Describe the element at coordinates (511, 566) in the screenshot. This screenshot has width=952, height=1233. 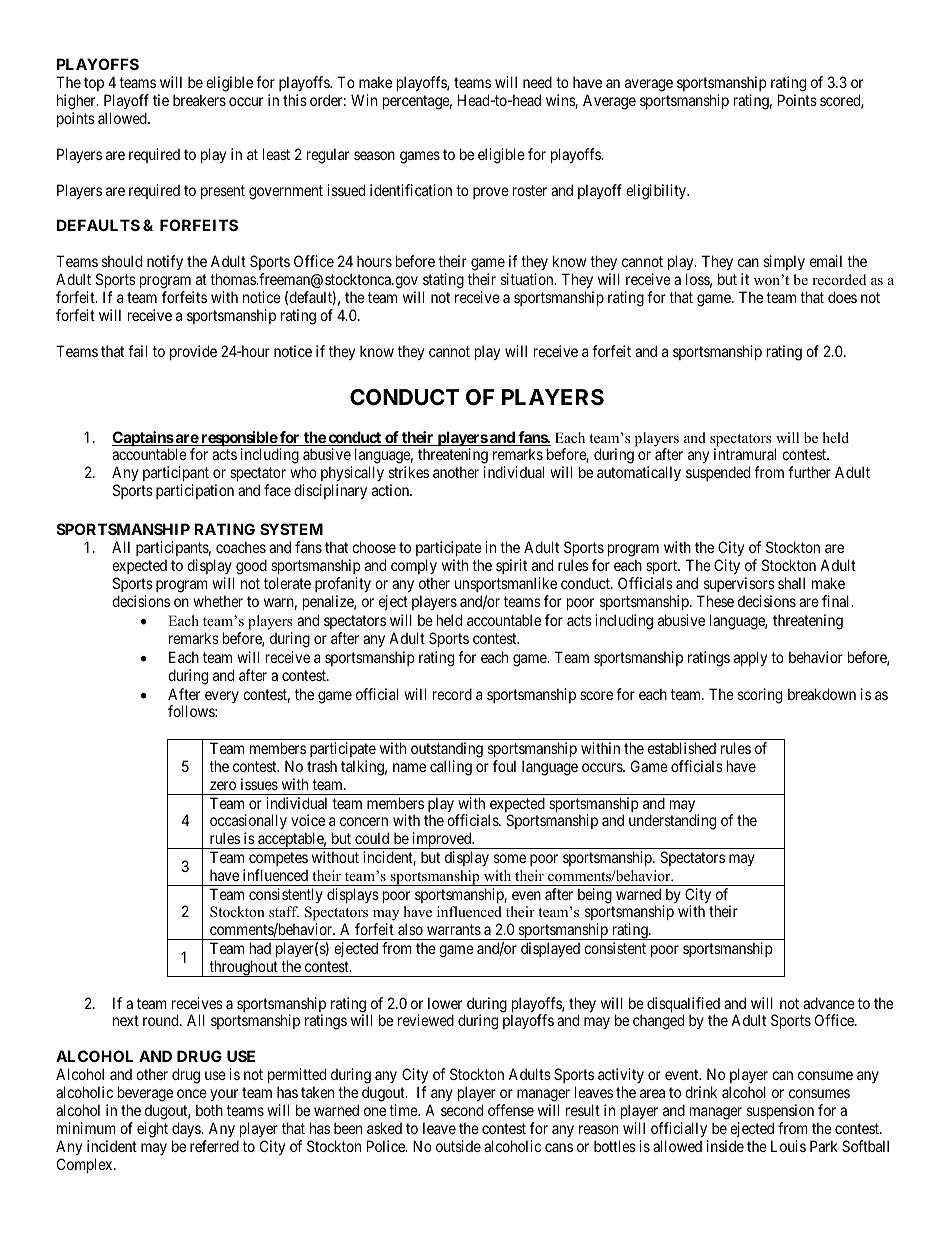
I see `spirit` at that location.
